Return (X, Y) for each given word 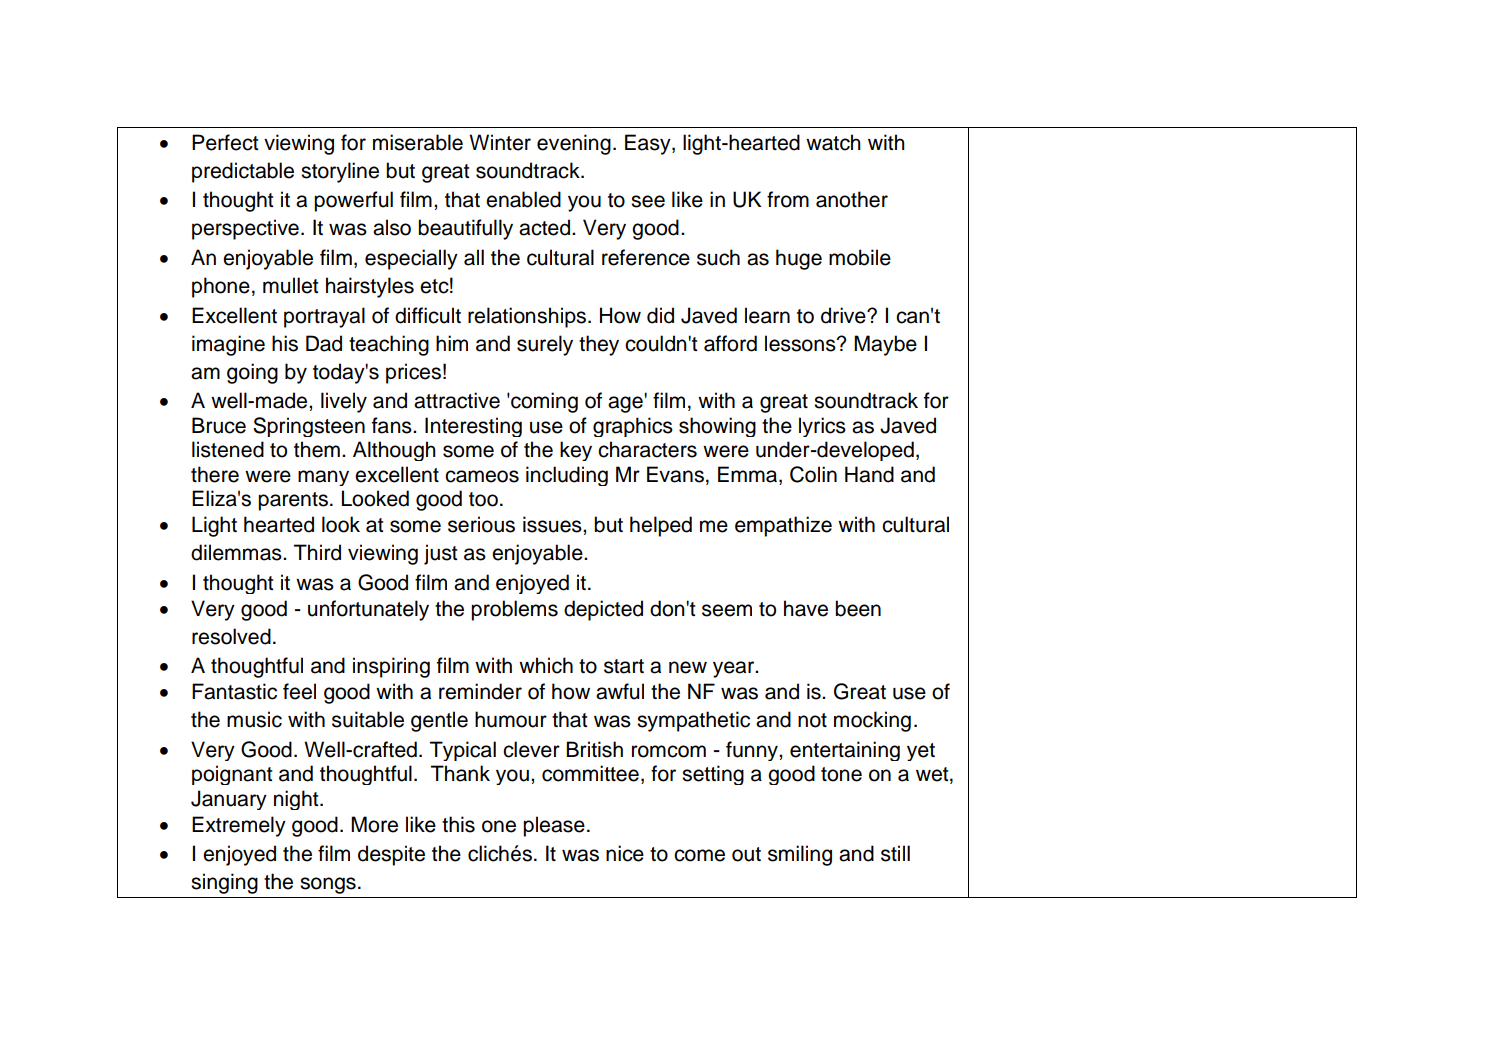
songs (328, 885)
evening (574, 144)
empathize (783, 526)
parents (293, 501)
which (546, 665)
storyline (340, 172)
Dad (324, 343)
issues (553, 524)
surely (545, 345)
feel (299, 691)
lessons (801, 343)
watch (833, 142)
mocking (872, 721)
